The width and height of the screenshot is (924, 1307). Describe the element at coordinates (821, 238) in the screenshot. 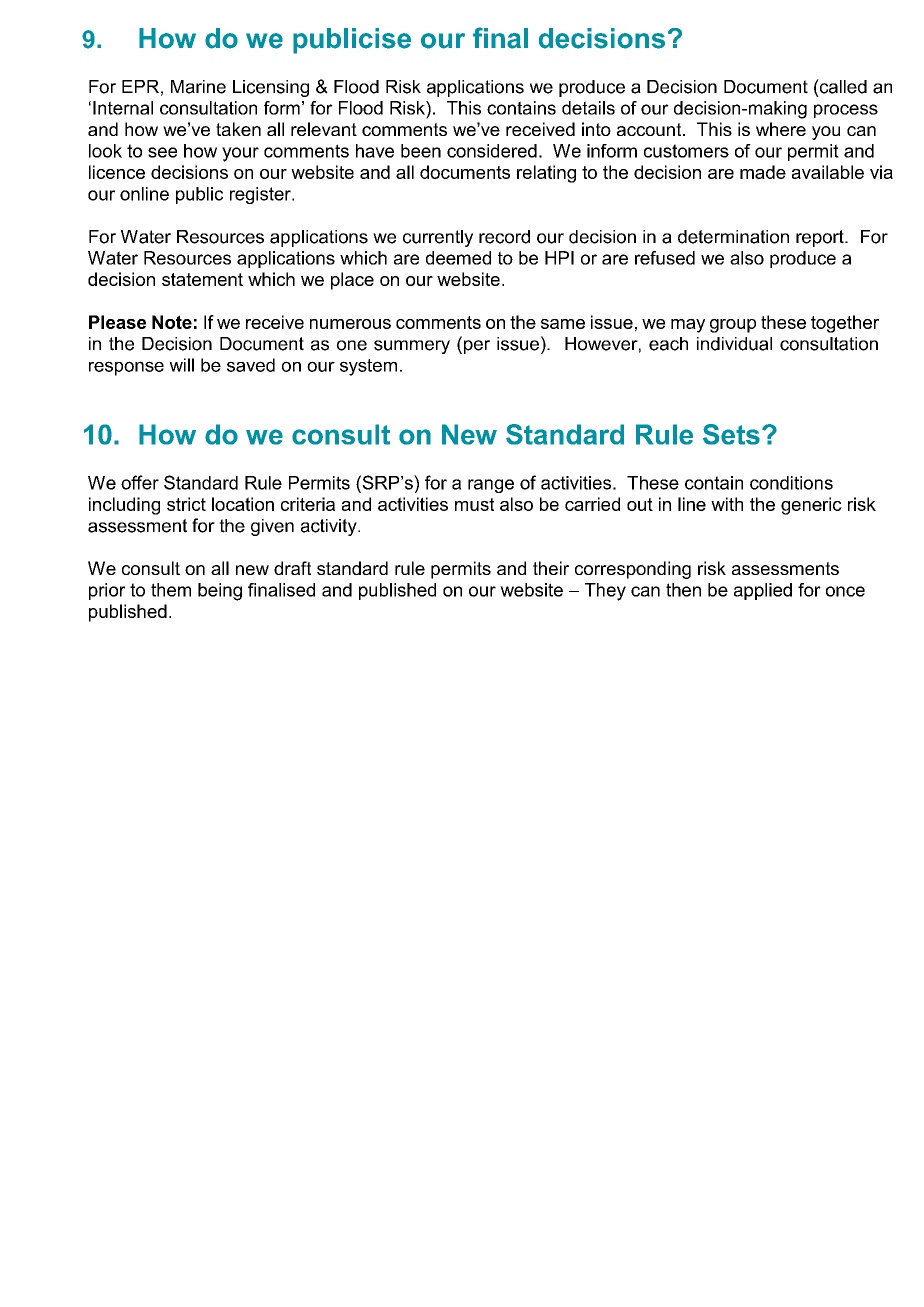

I see `report` at that location.
